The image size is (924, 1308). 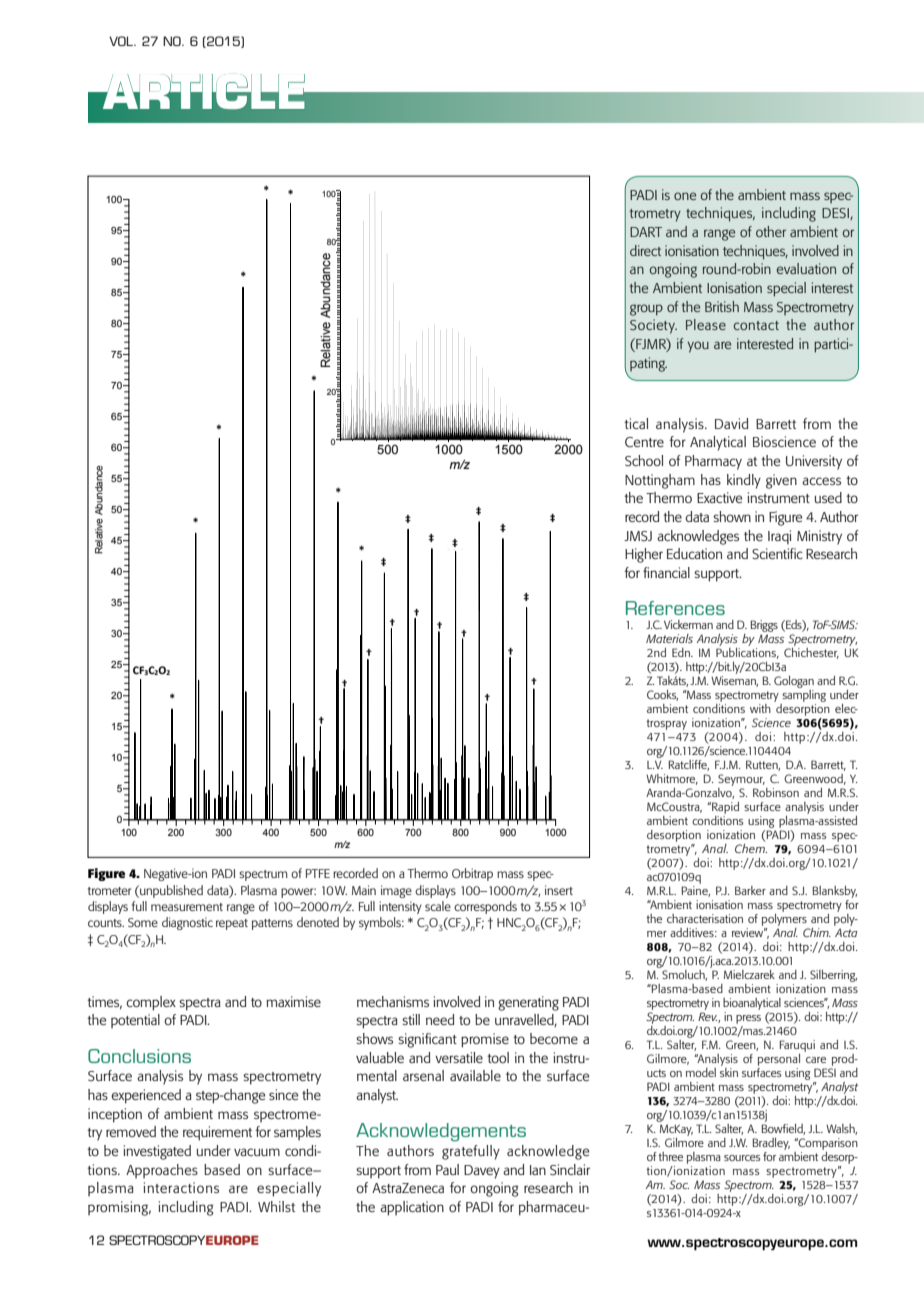 I want to click on other, so click(x=771, y=231).
